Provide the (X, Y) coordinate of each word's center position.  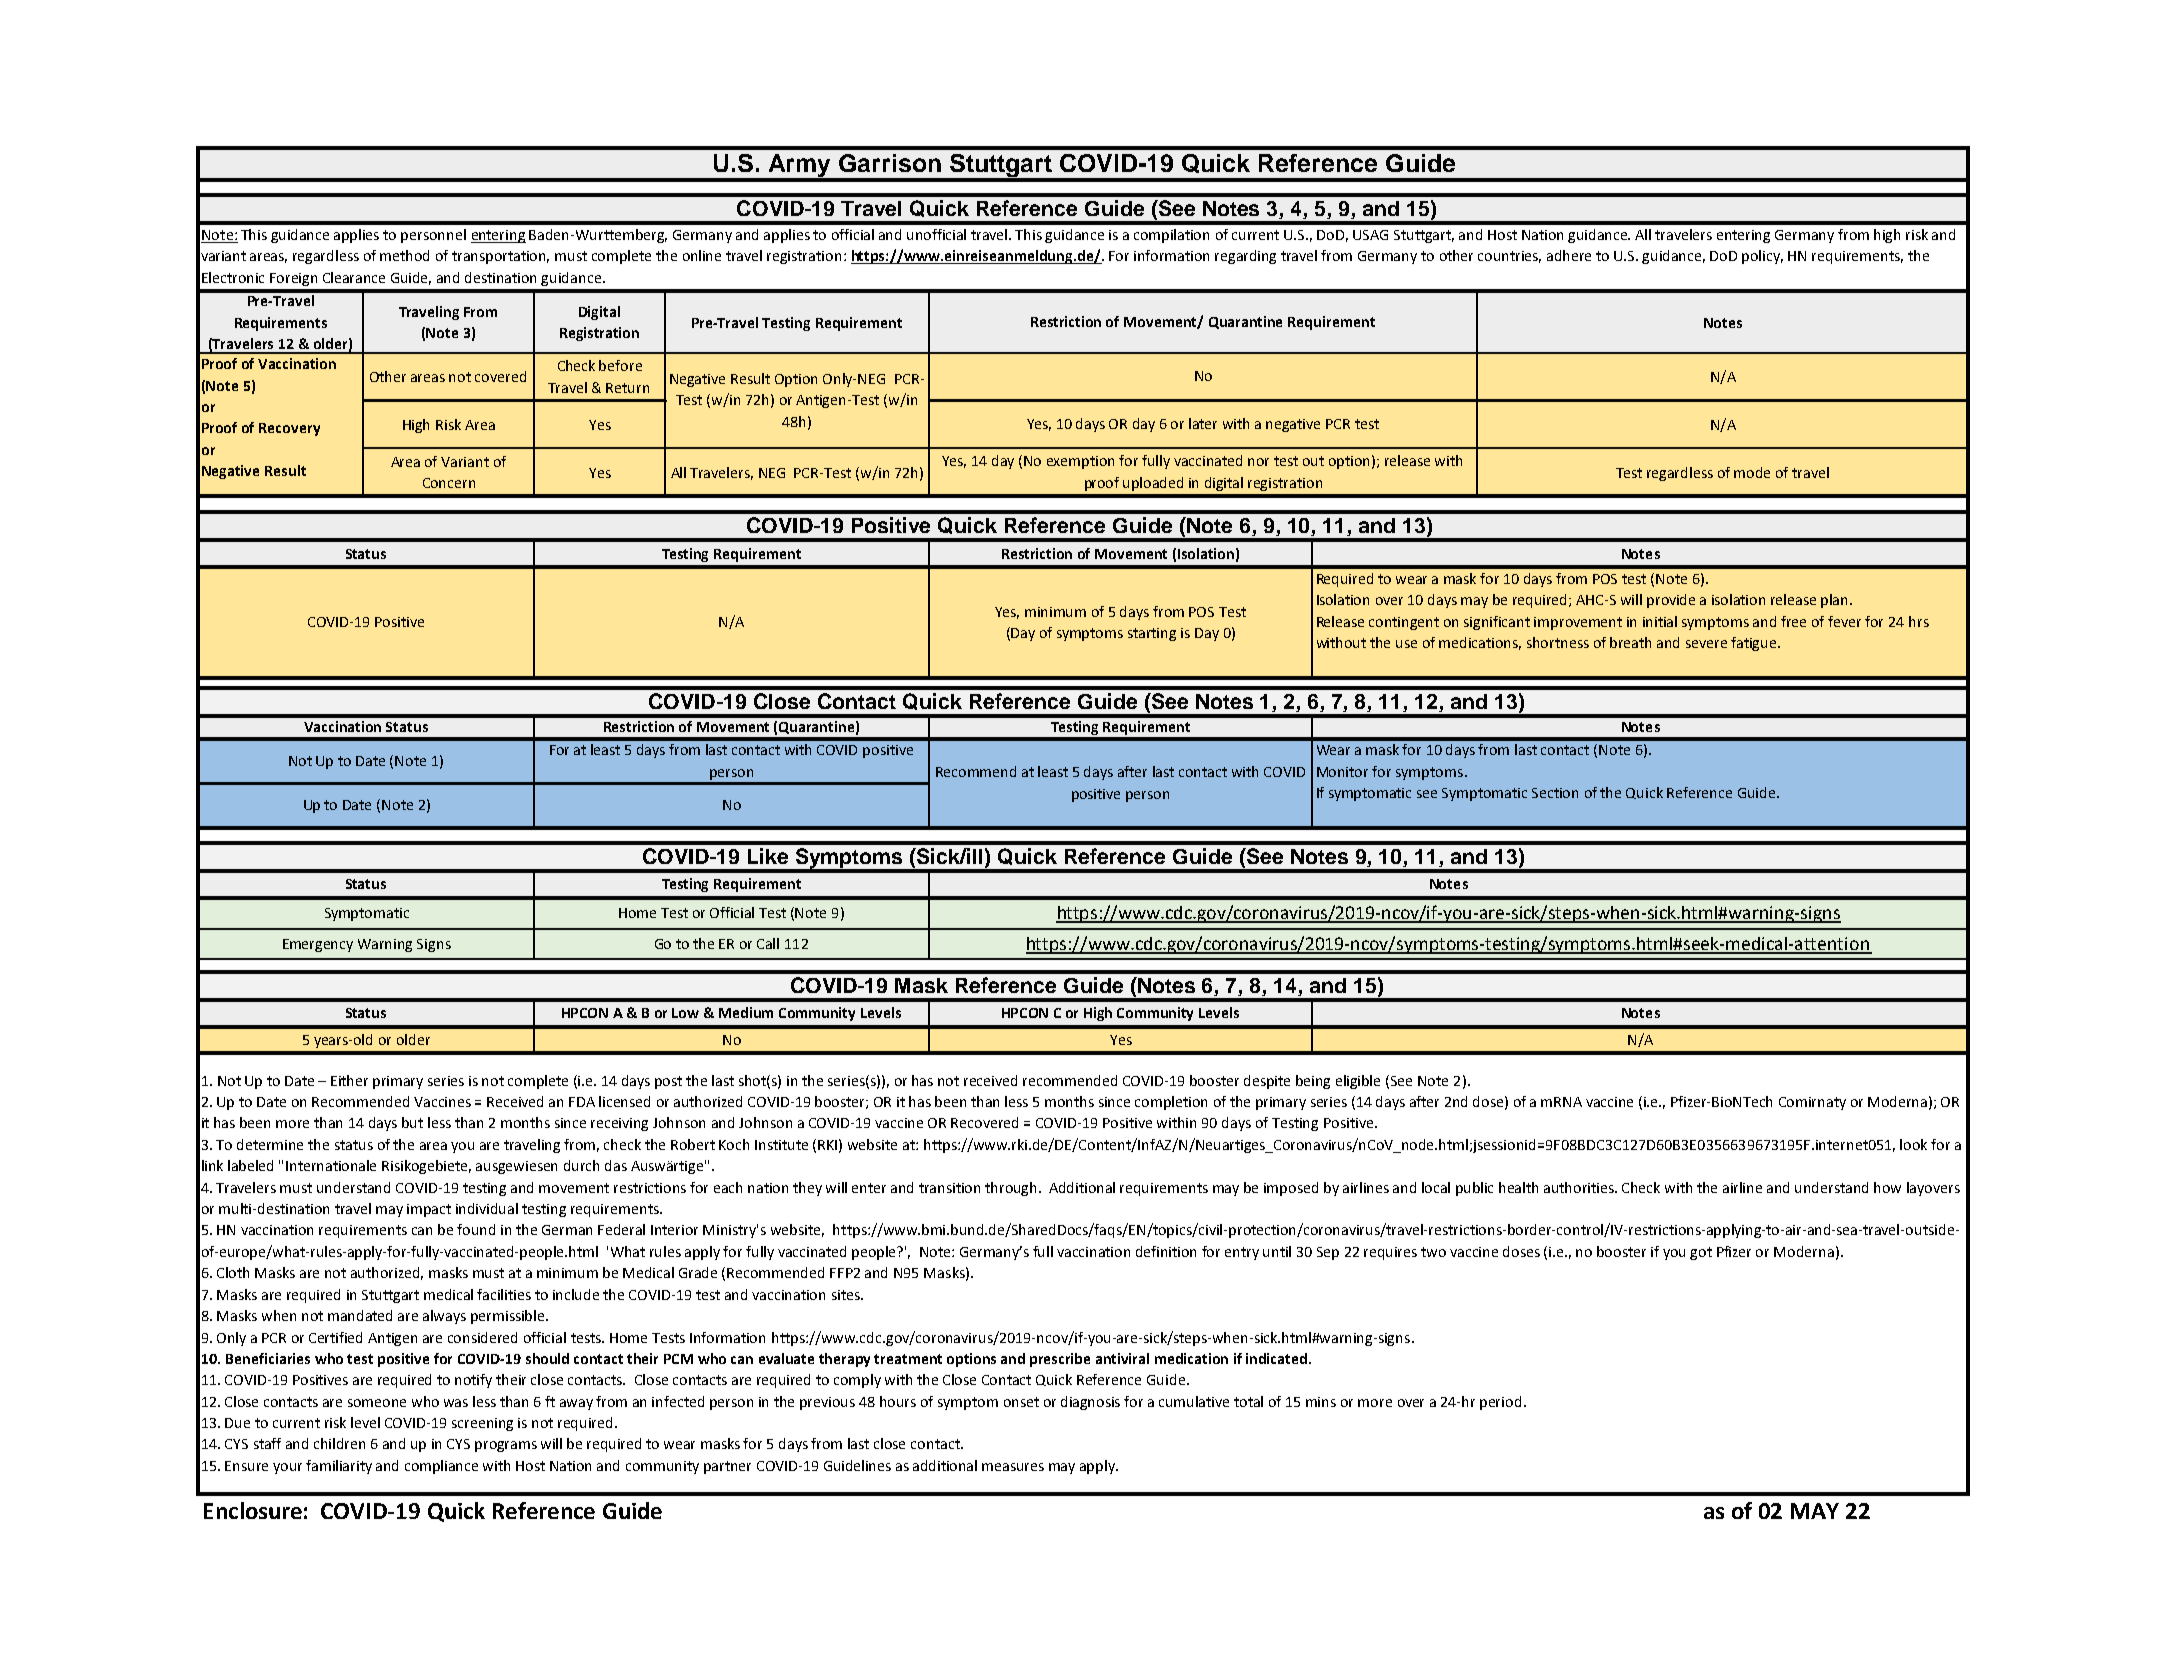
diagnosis (1090, 1403)
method (404, 255)
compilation (1171, 236)
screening (482, 1424)
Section (1555, 793)
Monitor (1342, 772)
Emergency (318, 945)
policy (1762, 257)
